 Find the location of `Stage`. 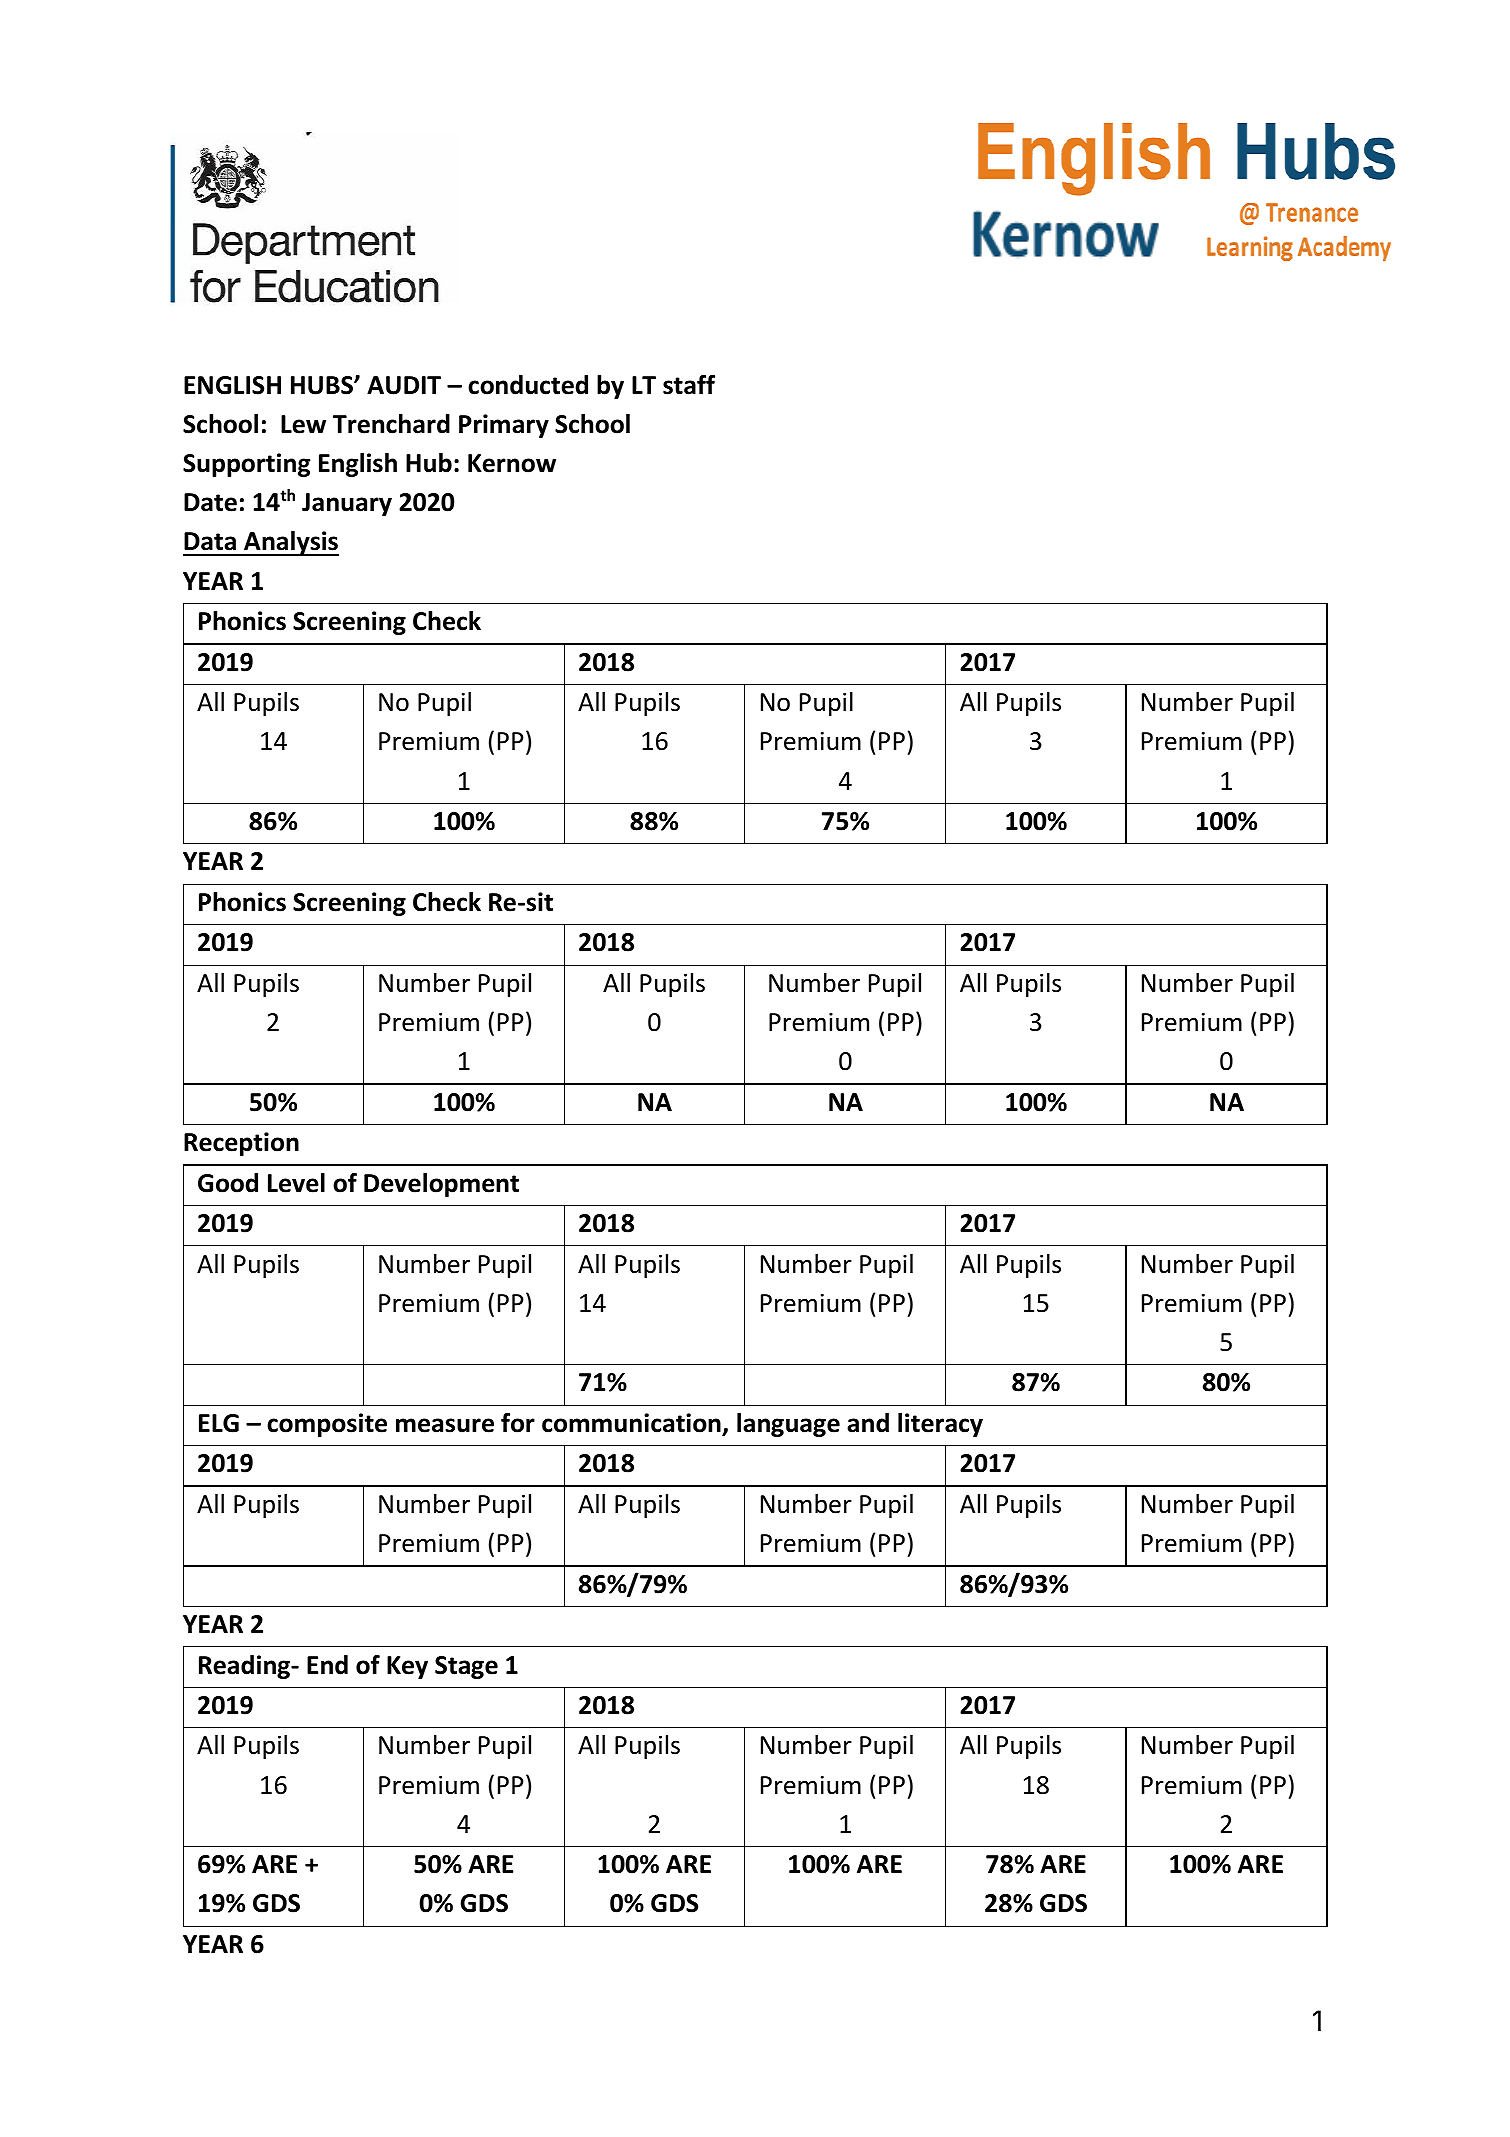

Stage is located at coordinates (466, 1667).
